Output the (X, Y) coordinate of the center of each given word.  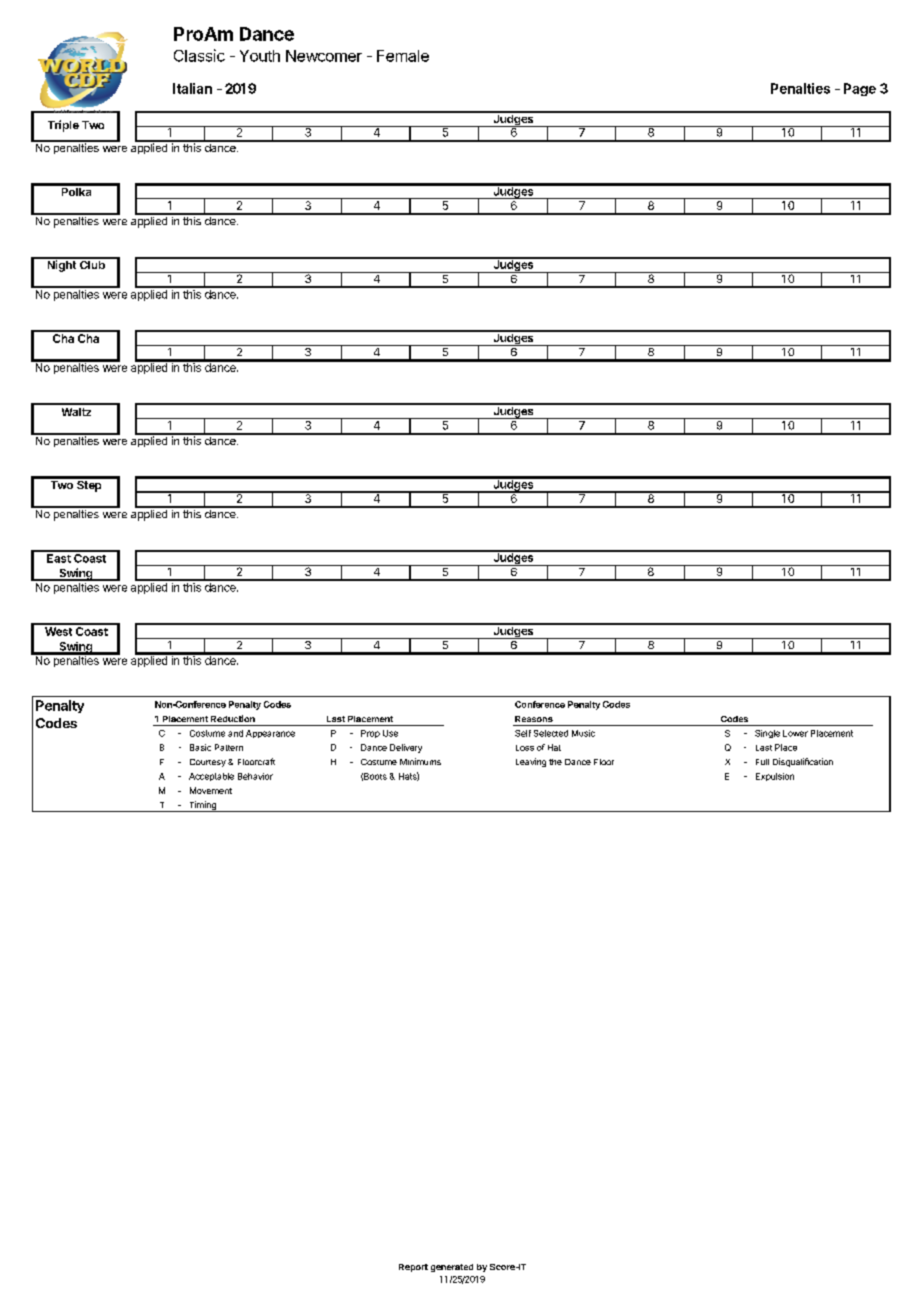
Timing (202, 806)
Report (413, 1268)
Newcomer (324, 56)
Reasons (534, 719)
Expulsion (775, 777)
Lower (795, 733)
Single (767, 734)
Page (860, 89)
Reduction (233, 718)
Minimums (420, 761)
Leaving (531, 762)
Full (762, 762)
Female (403, 56)
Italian (192, 88)
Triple (63, 126)
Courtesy (208, 763)
